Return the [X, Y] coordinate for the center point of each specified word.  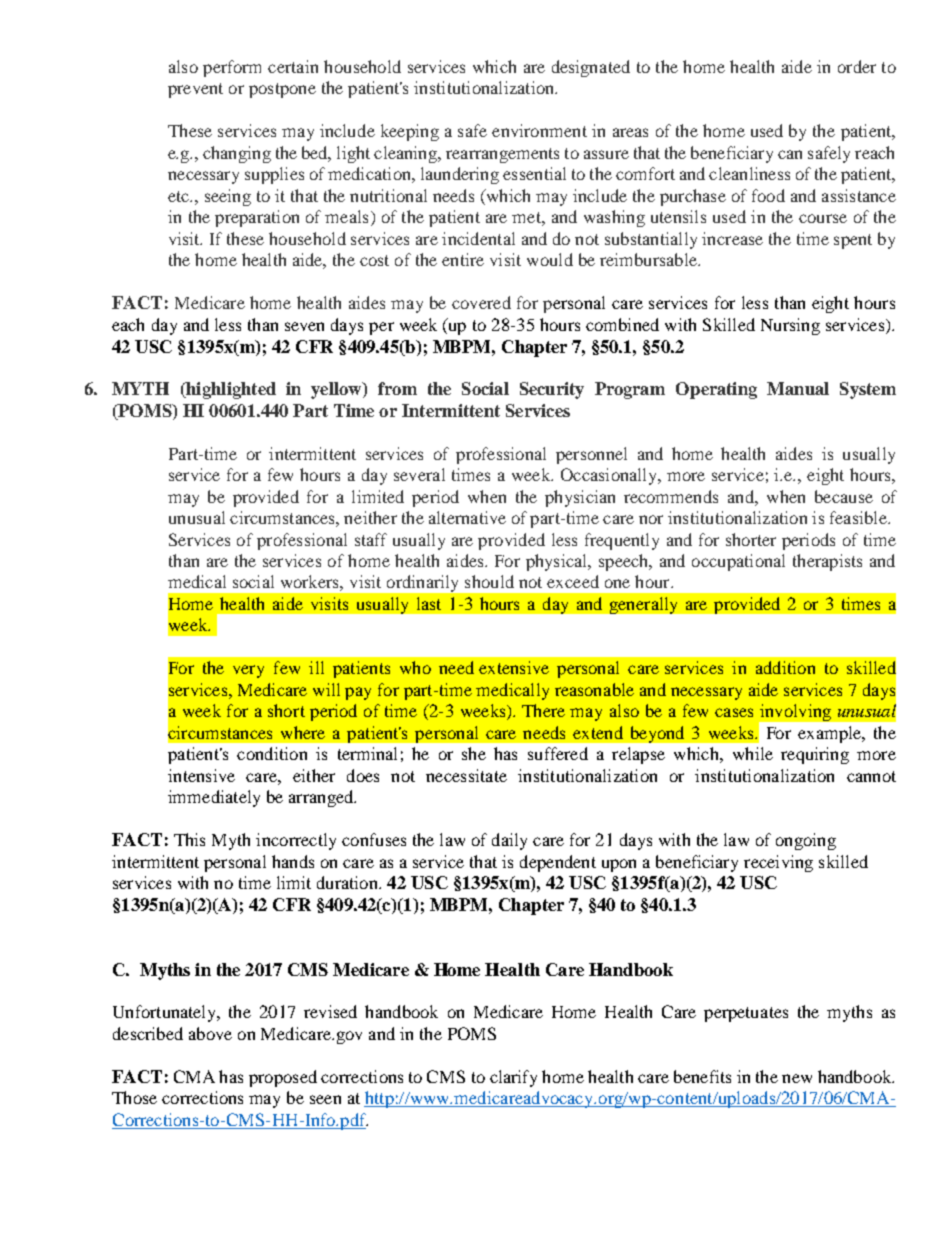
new [797, 1078]
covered [481, 302]
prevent [195, 90]
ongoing [806, 841]
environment [539, 130]
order [857, 66]
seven [304, 326]
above [210, 1033]
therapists [827, 562]
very [248, 671]
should [489, 581]
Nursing [790, 326]
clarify [513, 1078]
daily [509, 841]
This [189, 839]
